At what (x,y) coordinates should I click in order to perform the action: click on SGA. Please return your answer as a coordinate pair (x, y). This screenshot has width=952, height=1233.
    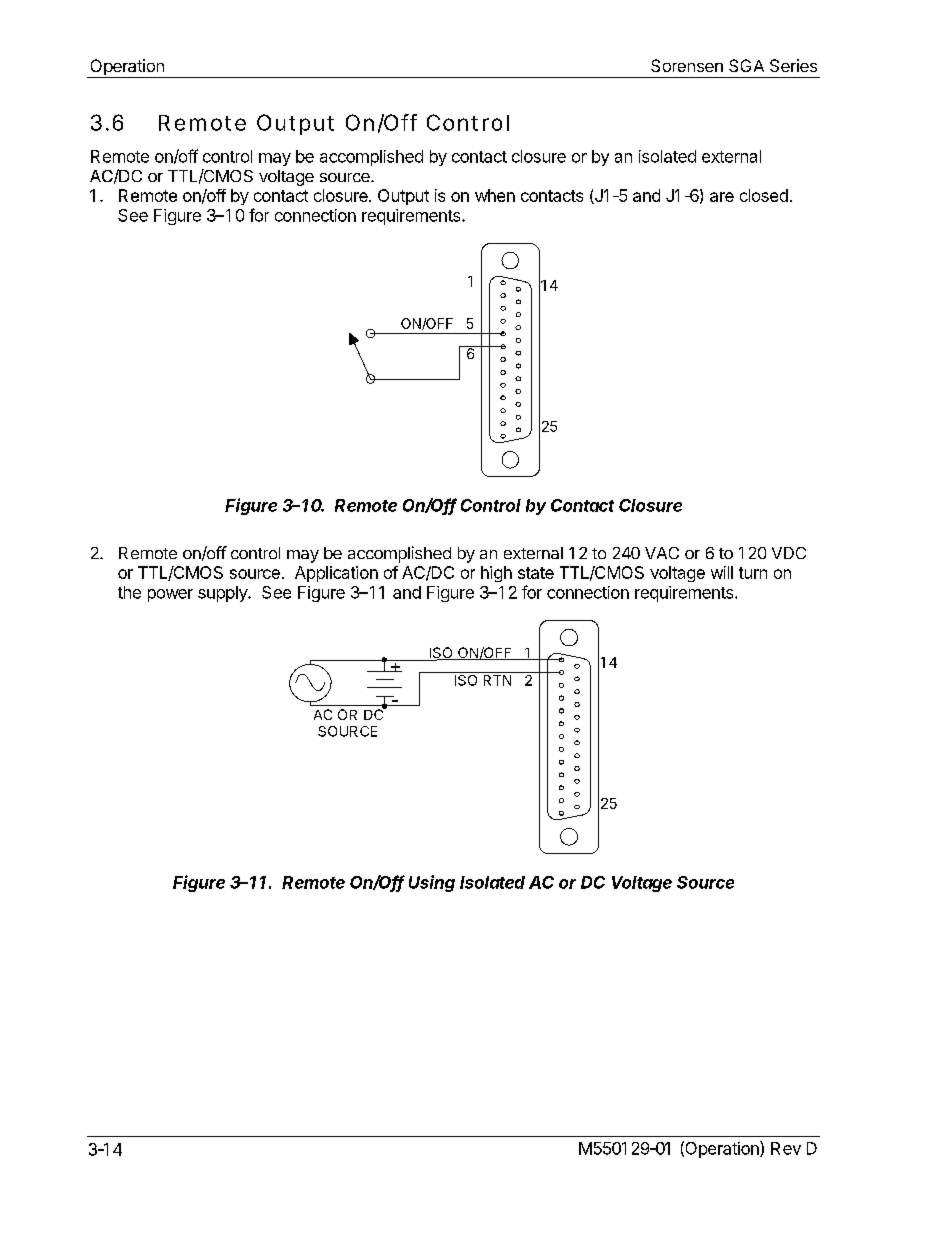
    Looking at the image, I should click on (746, 65).
